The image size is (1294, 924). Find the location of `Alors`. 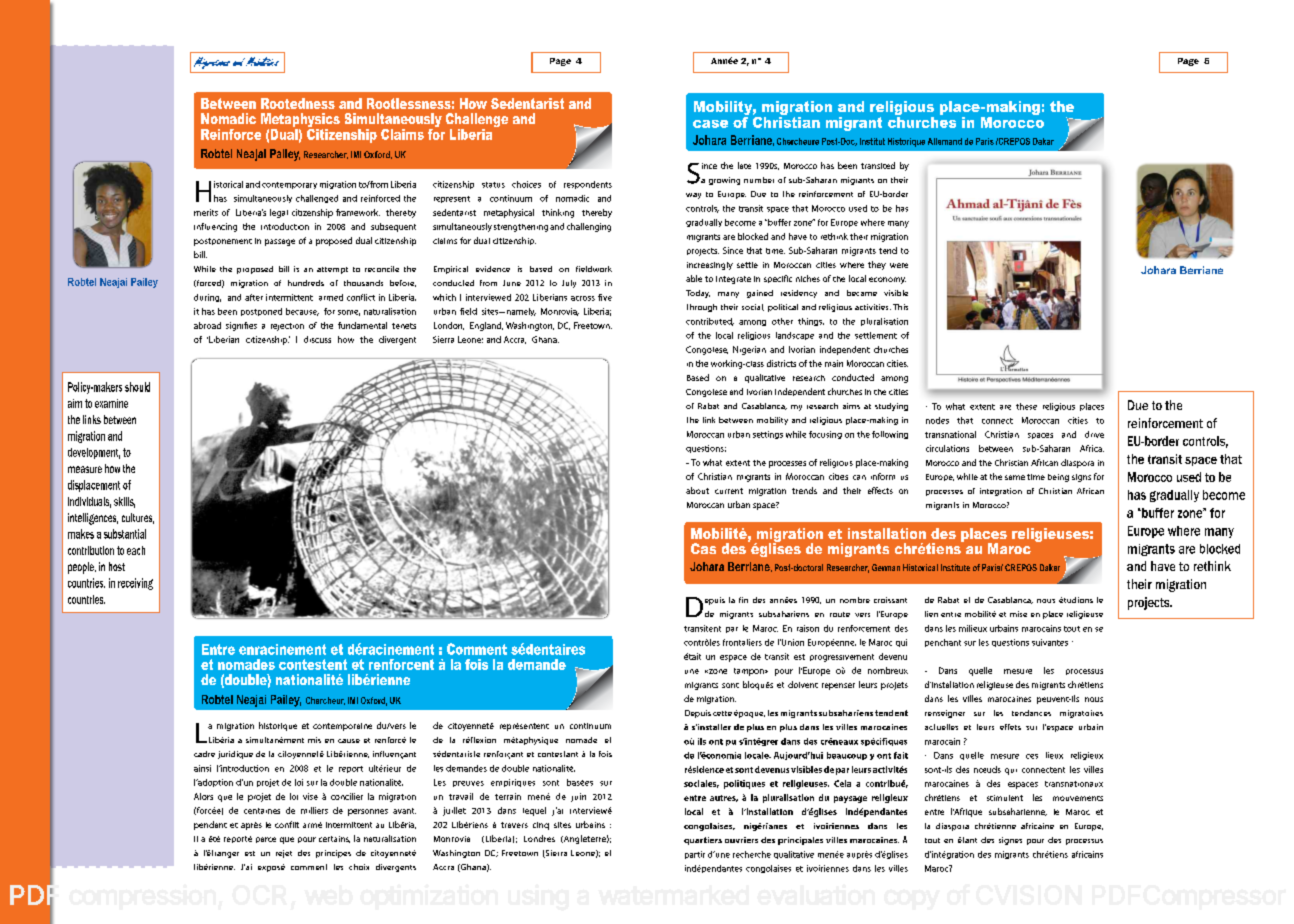

Alors is located at coordinates (203, 796).
